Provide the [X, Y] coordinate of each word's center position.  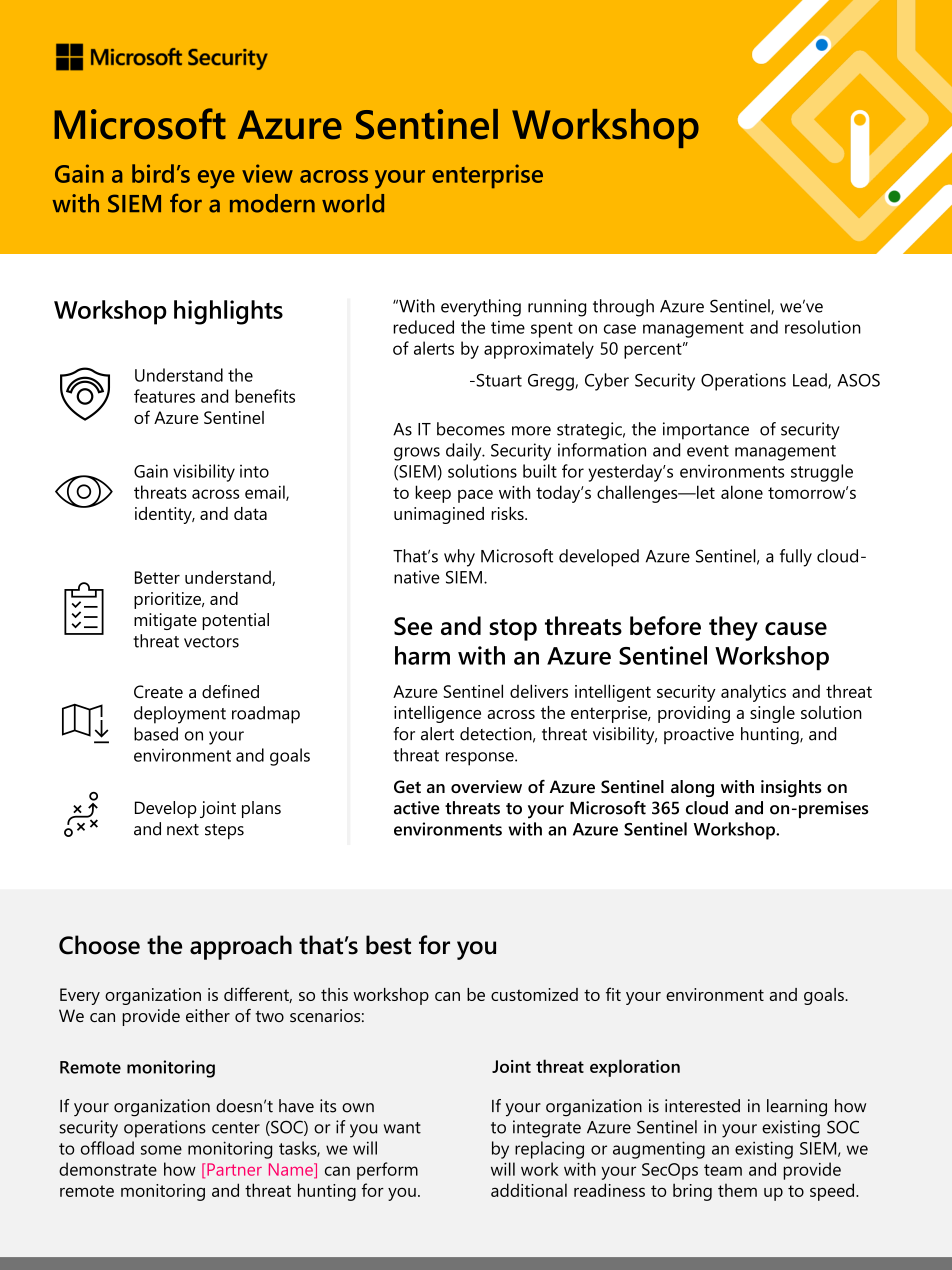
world [353, 203]
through [623, 308]
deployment [180, 715]
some [161, 1150]
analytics [753, 693]
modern [272, 203]
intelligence [437, 714]
